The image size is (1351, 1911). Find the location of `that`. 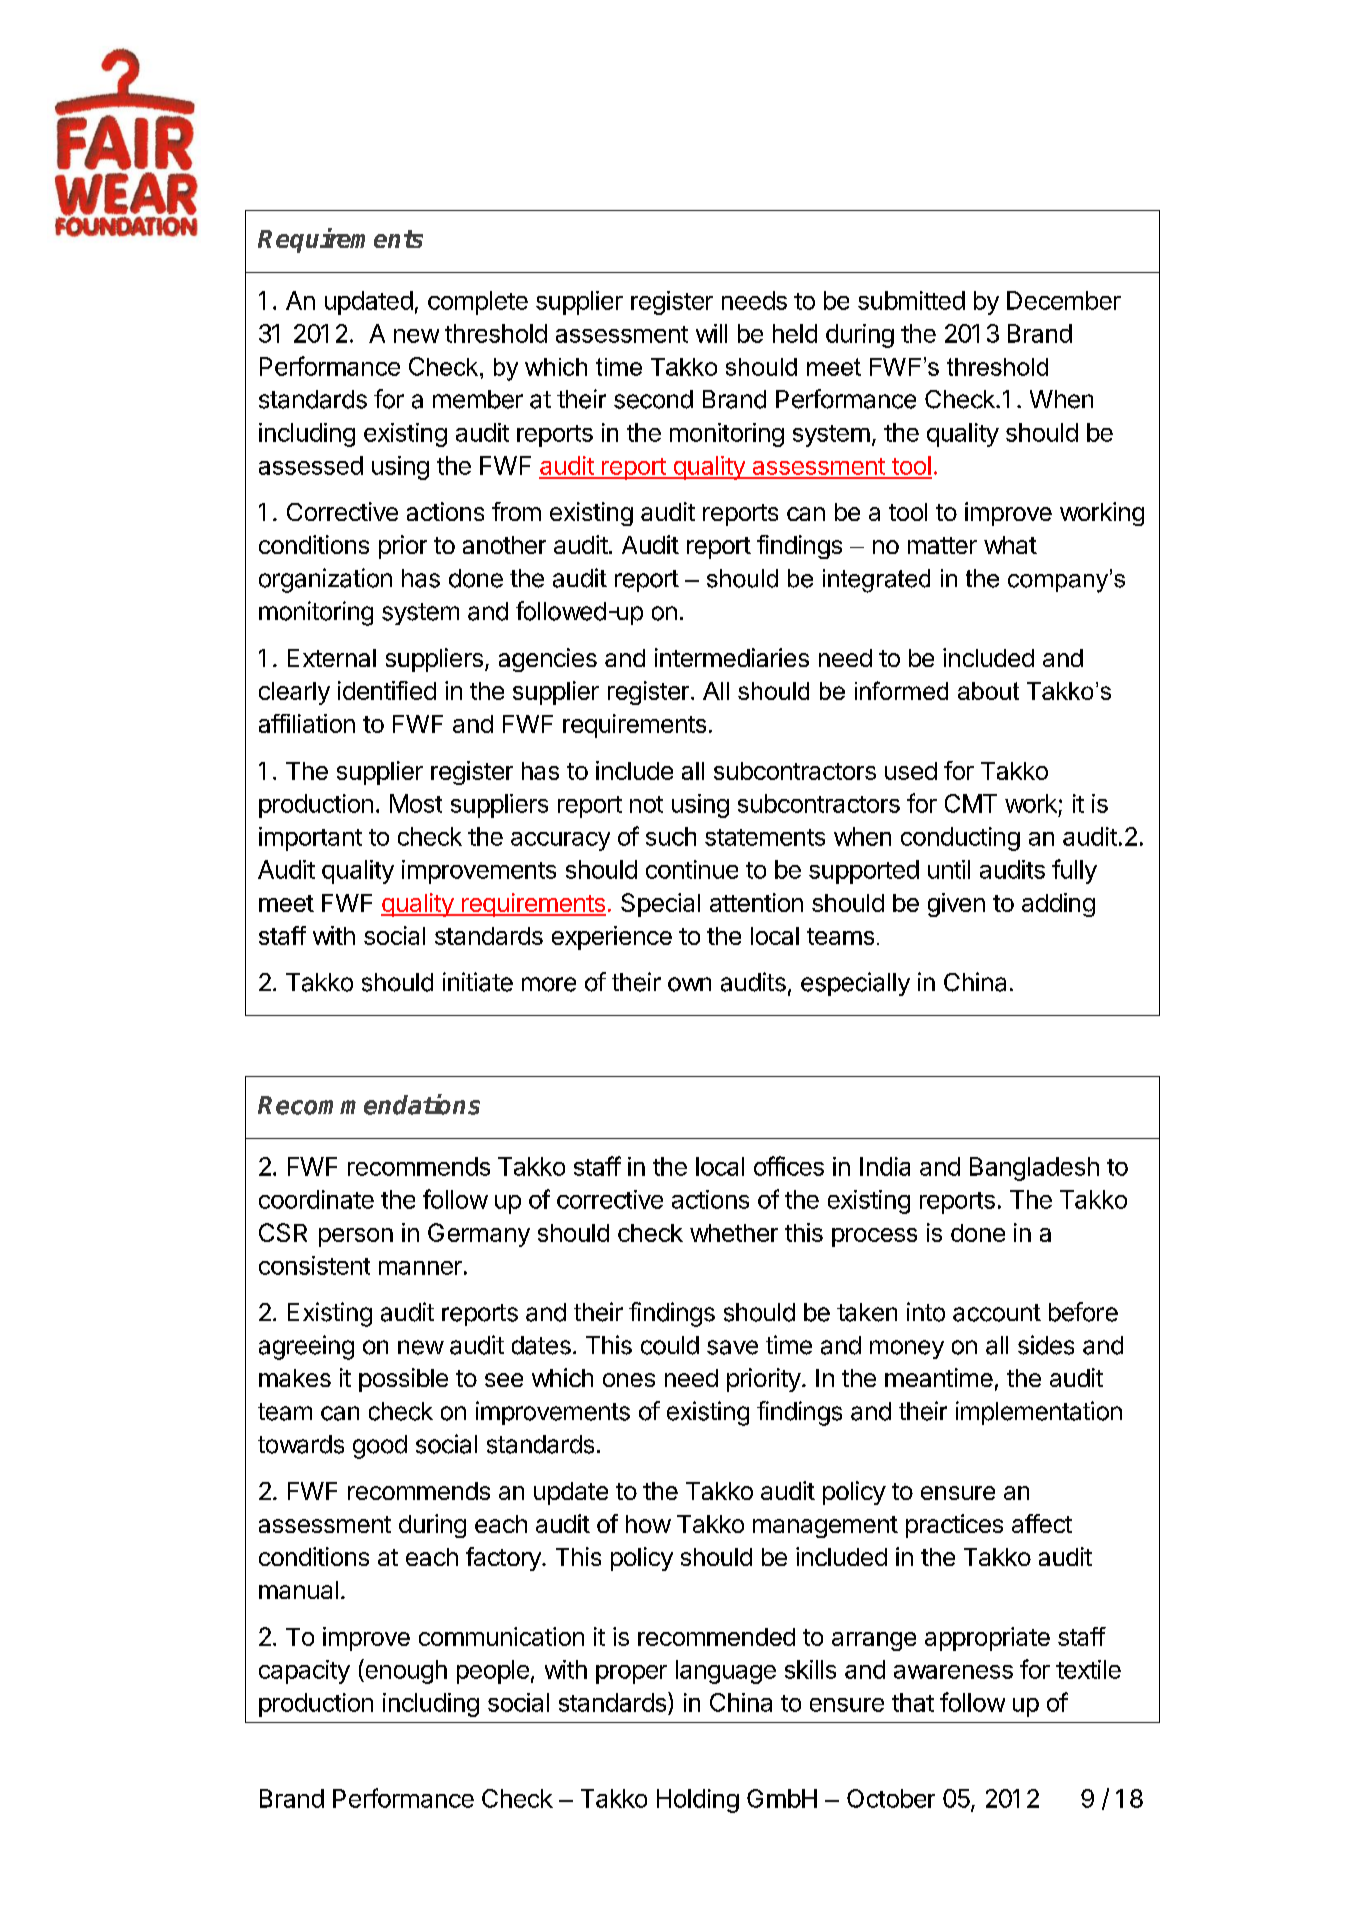

that is located at coordinates (913, 1702).
